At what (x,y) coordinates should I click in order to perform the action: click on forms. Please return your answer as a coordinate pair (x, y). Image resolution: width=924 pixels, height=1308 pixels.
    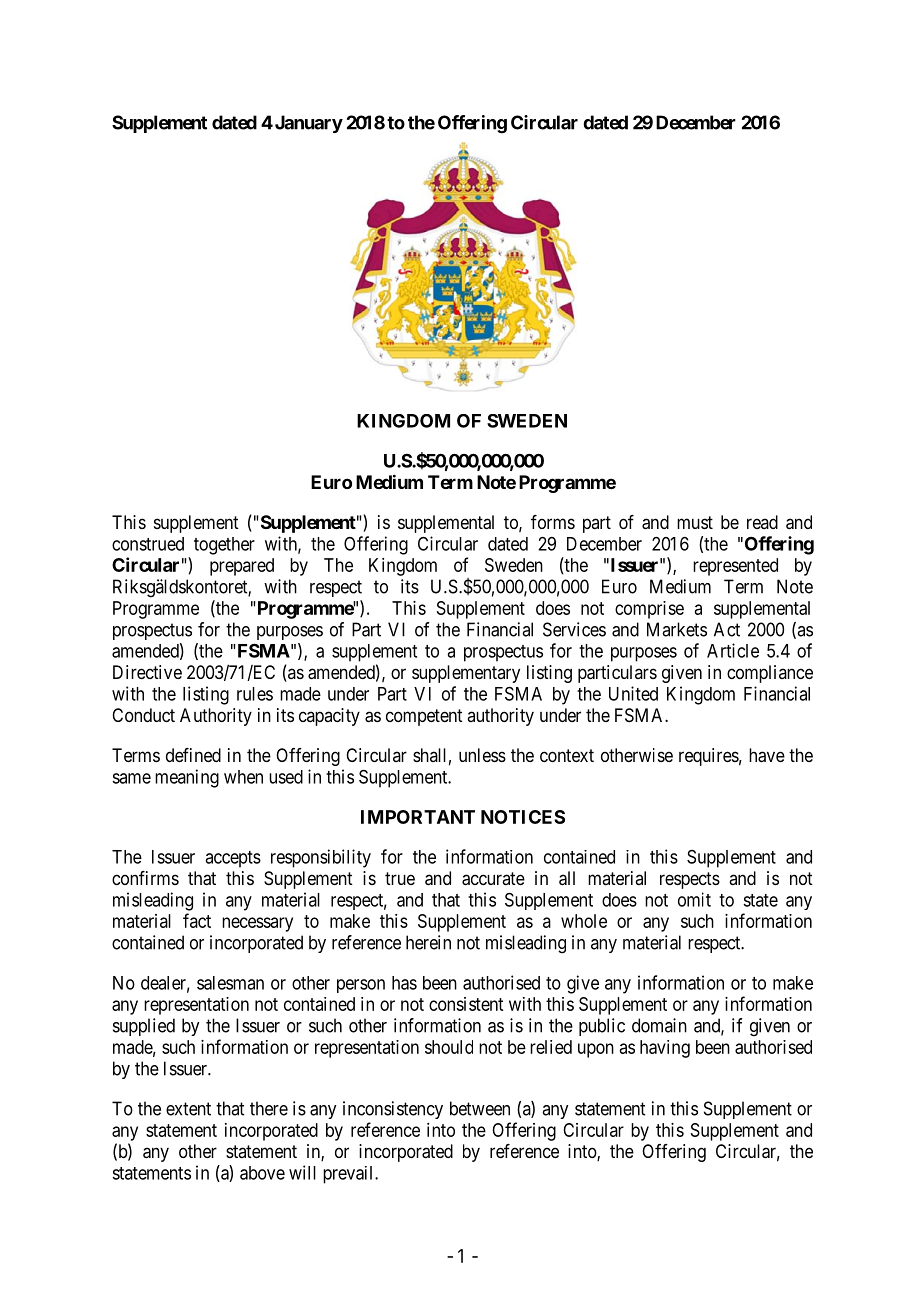
    Looking at the image, I should click on (553, 522).
